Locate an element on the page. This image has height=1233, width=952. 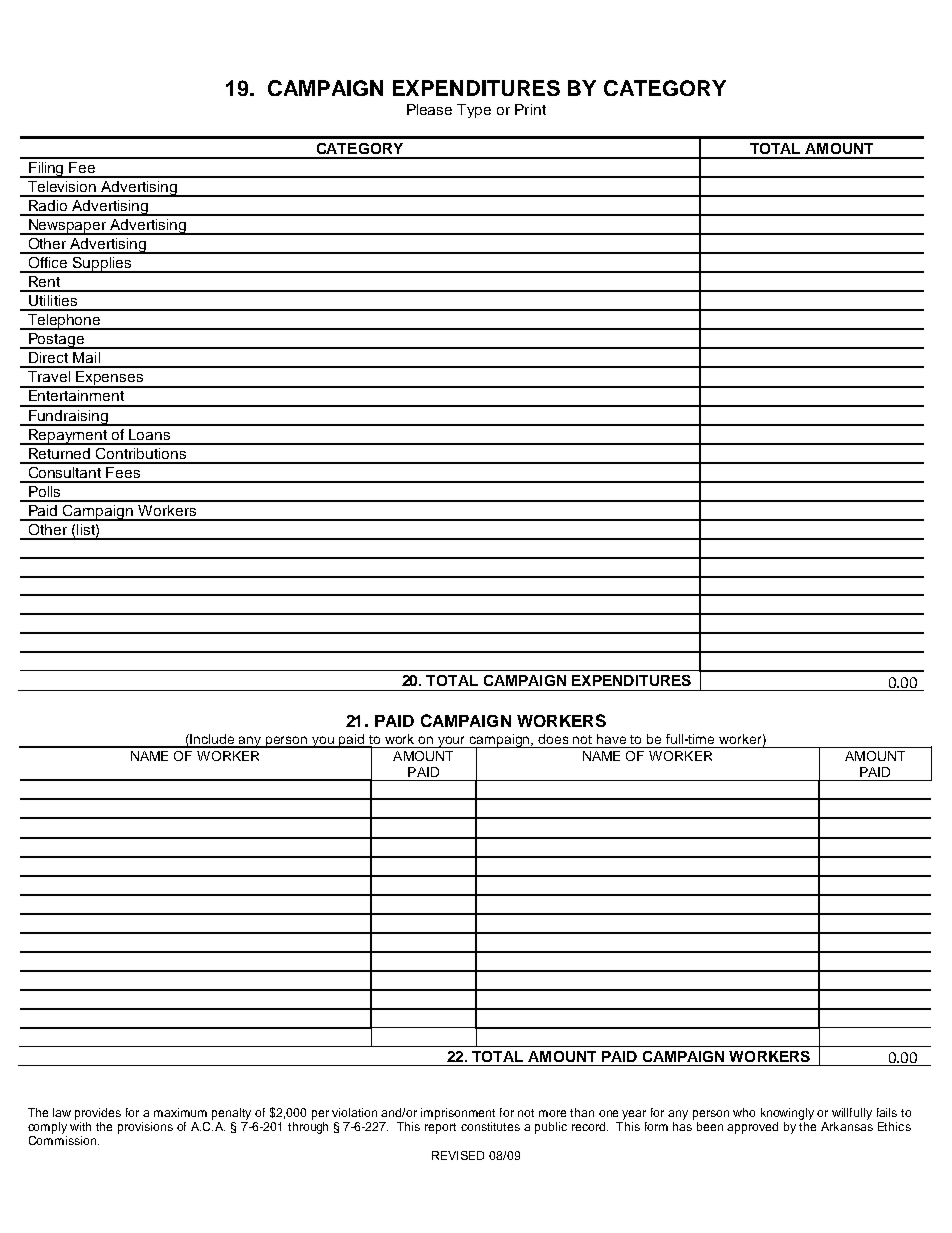
provisions is located at coordinates (145, 1128).
